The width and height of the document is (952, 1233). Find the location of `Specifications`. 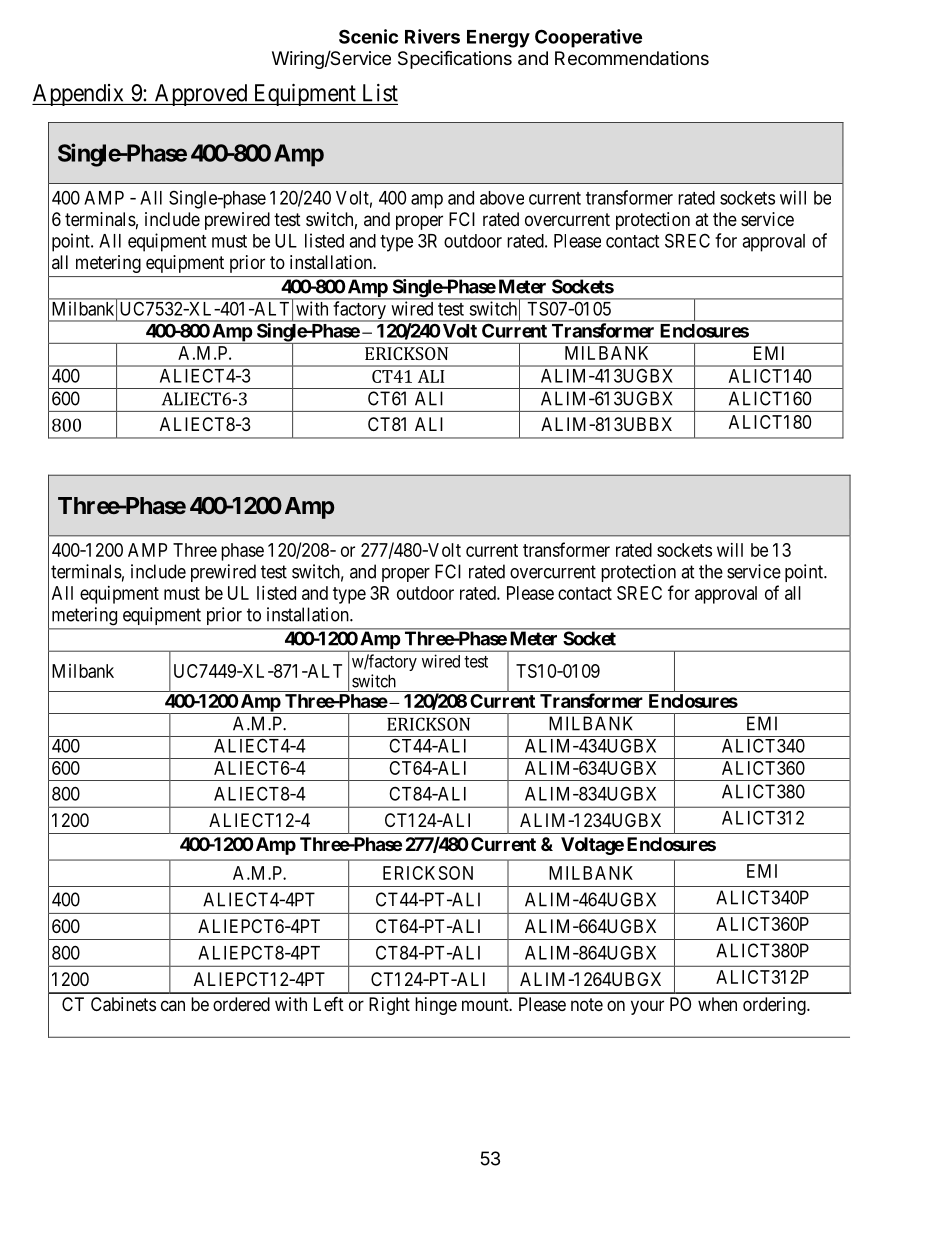

Specifications is located at coordinates (455, 59).
